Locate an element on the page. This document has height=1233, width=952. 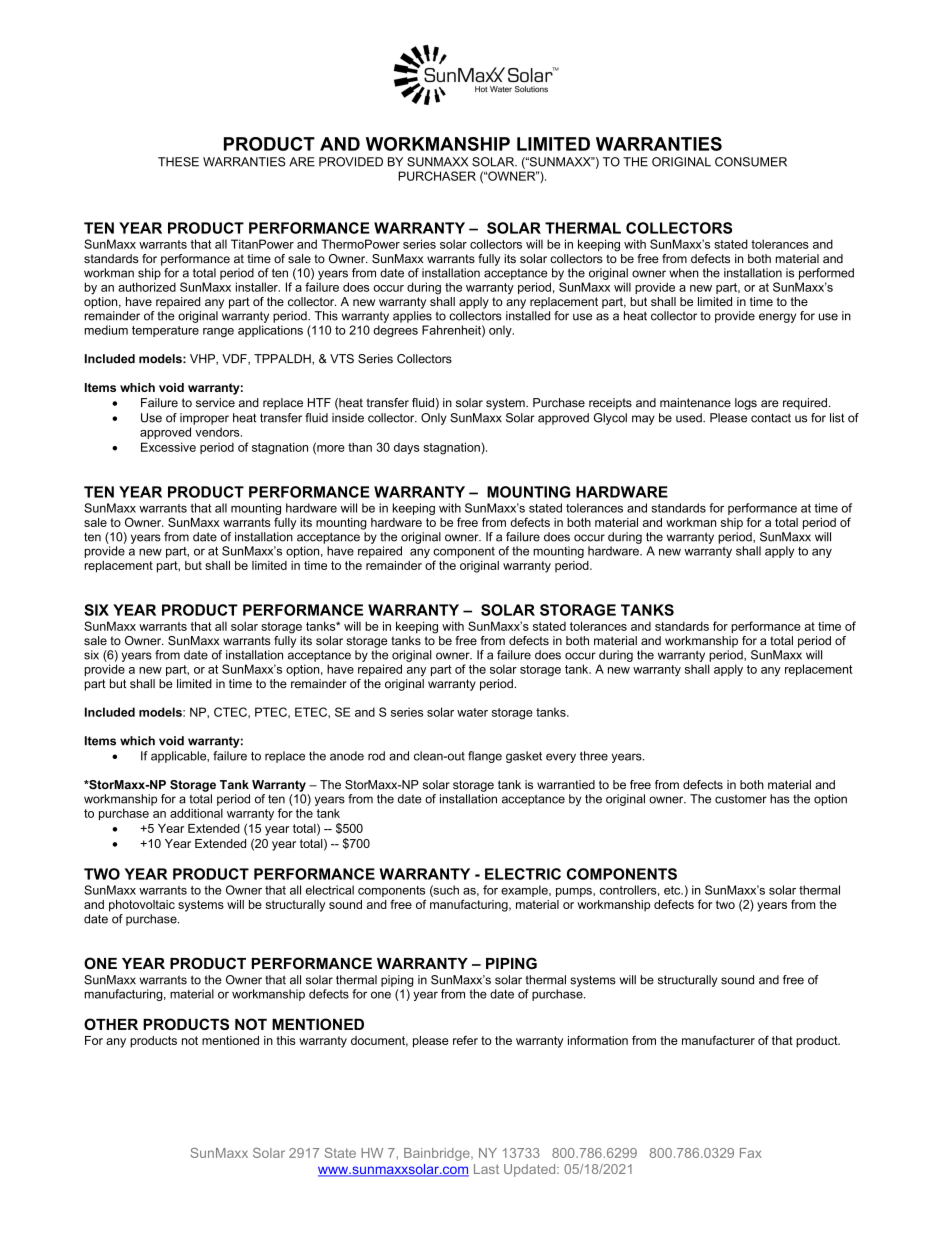
additional is located at coordinates (196, 813).
